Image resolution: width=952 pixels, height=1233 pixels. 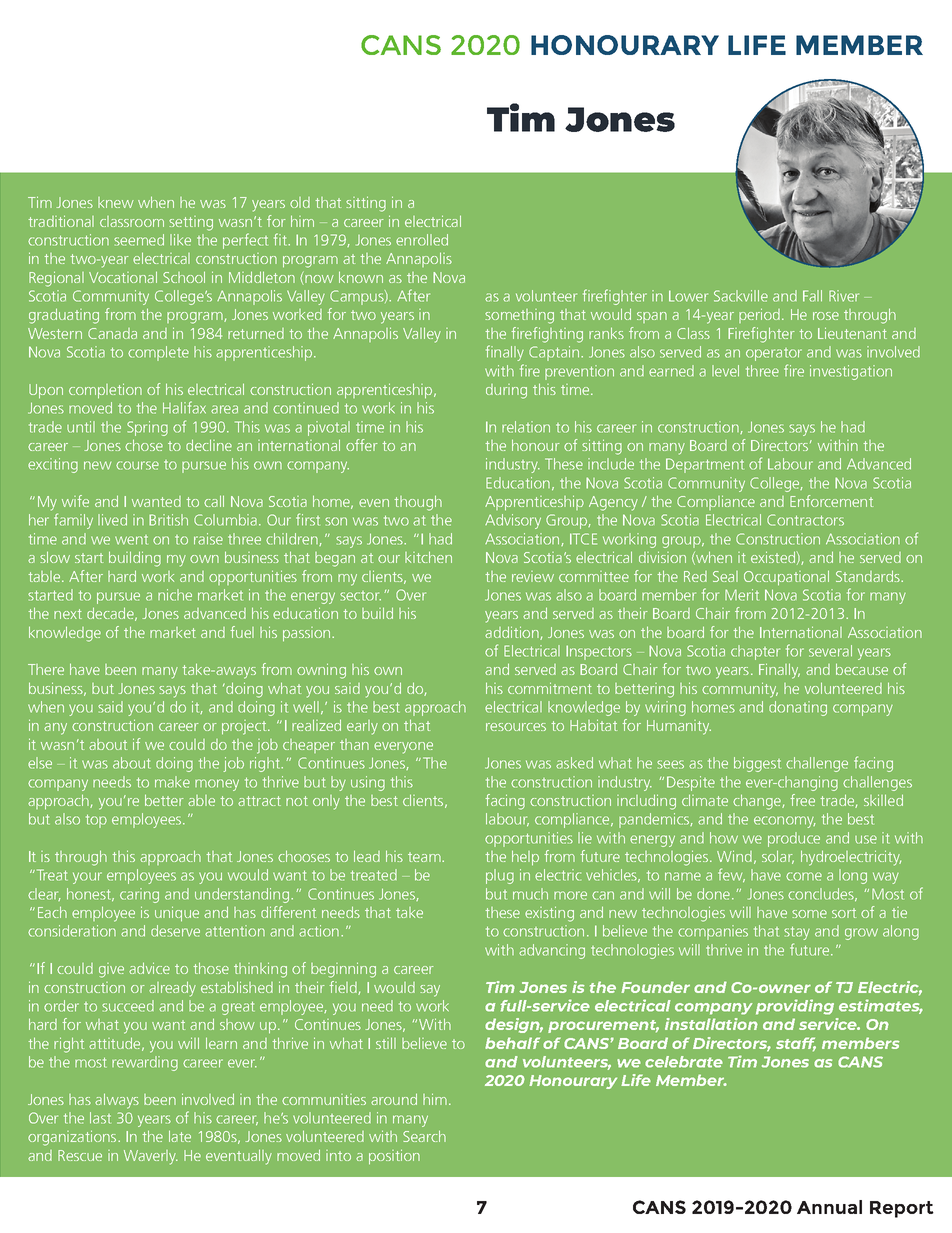 What do you see at coordinates (829, 1207) in the screenshot?
I see `Annual` at bounding box center [829, 1207].
